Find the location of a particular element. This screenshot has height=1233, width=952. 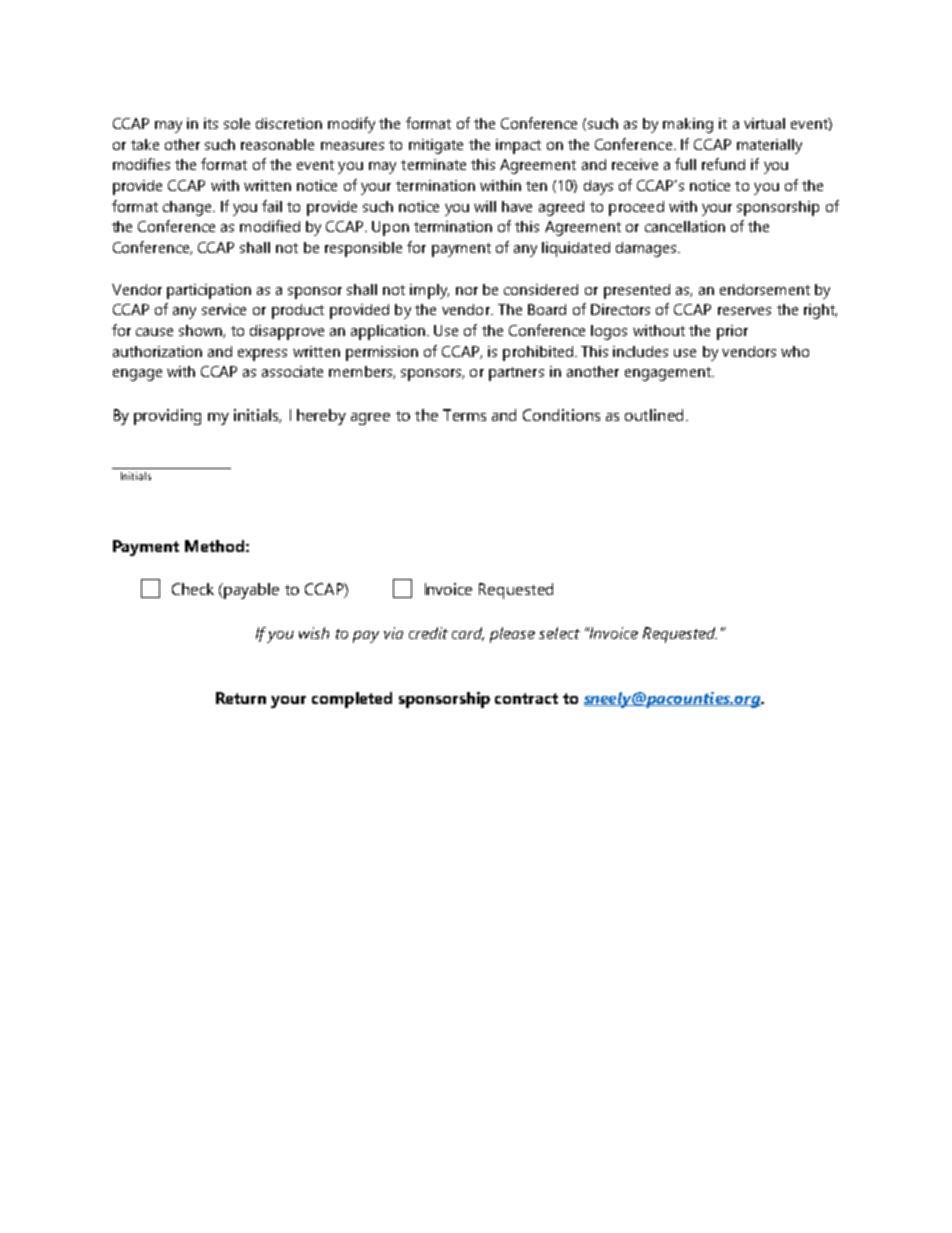

endorsement is located at coordinates (765, 289).
